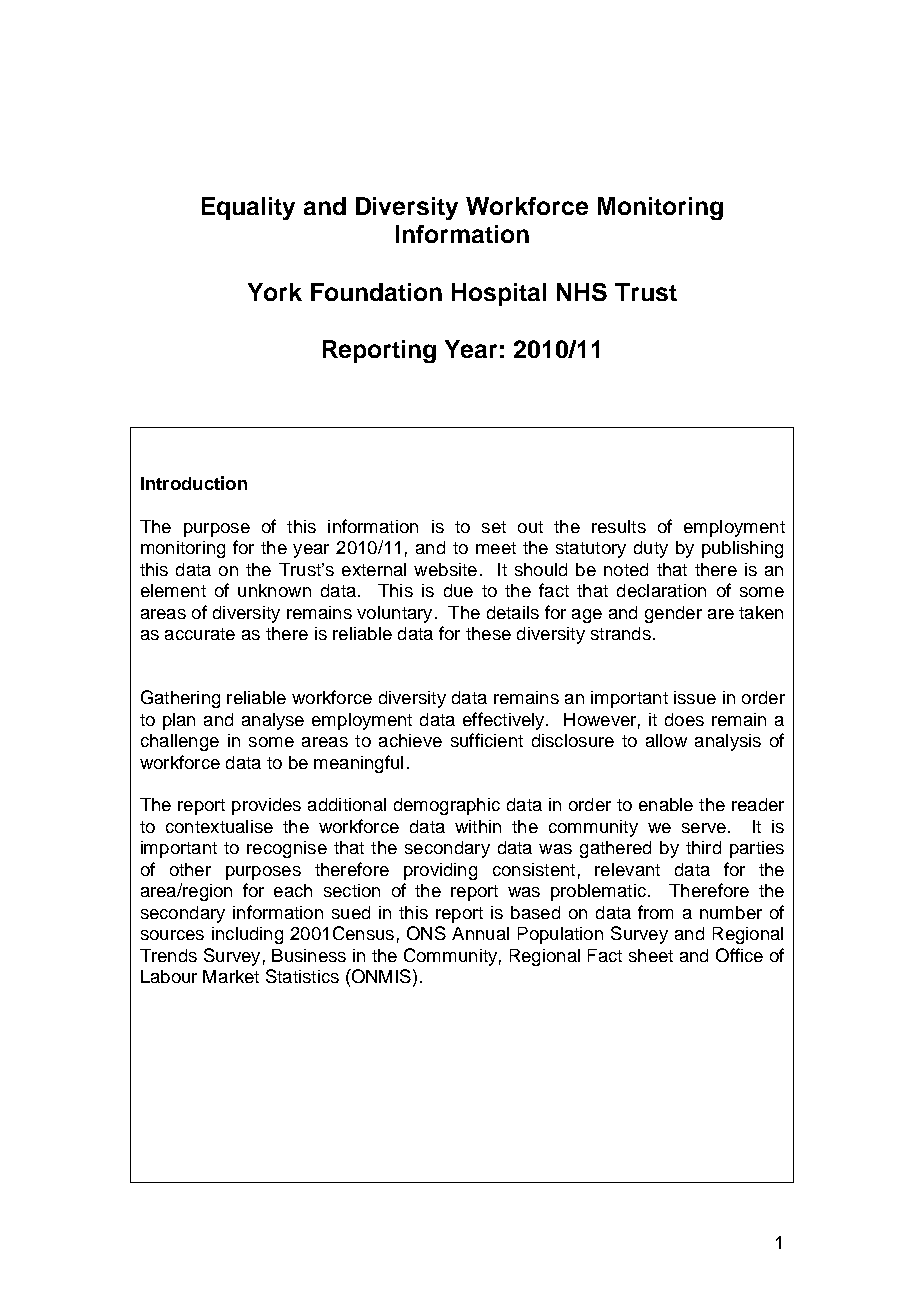 This page has height=1308, width=924. I want to click on Hospital, so click(499, 294).
